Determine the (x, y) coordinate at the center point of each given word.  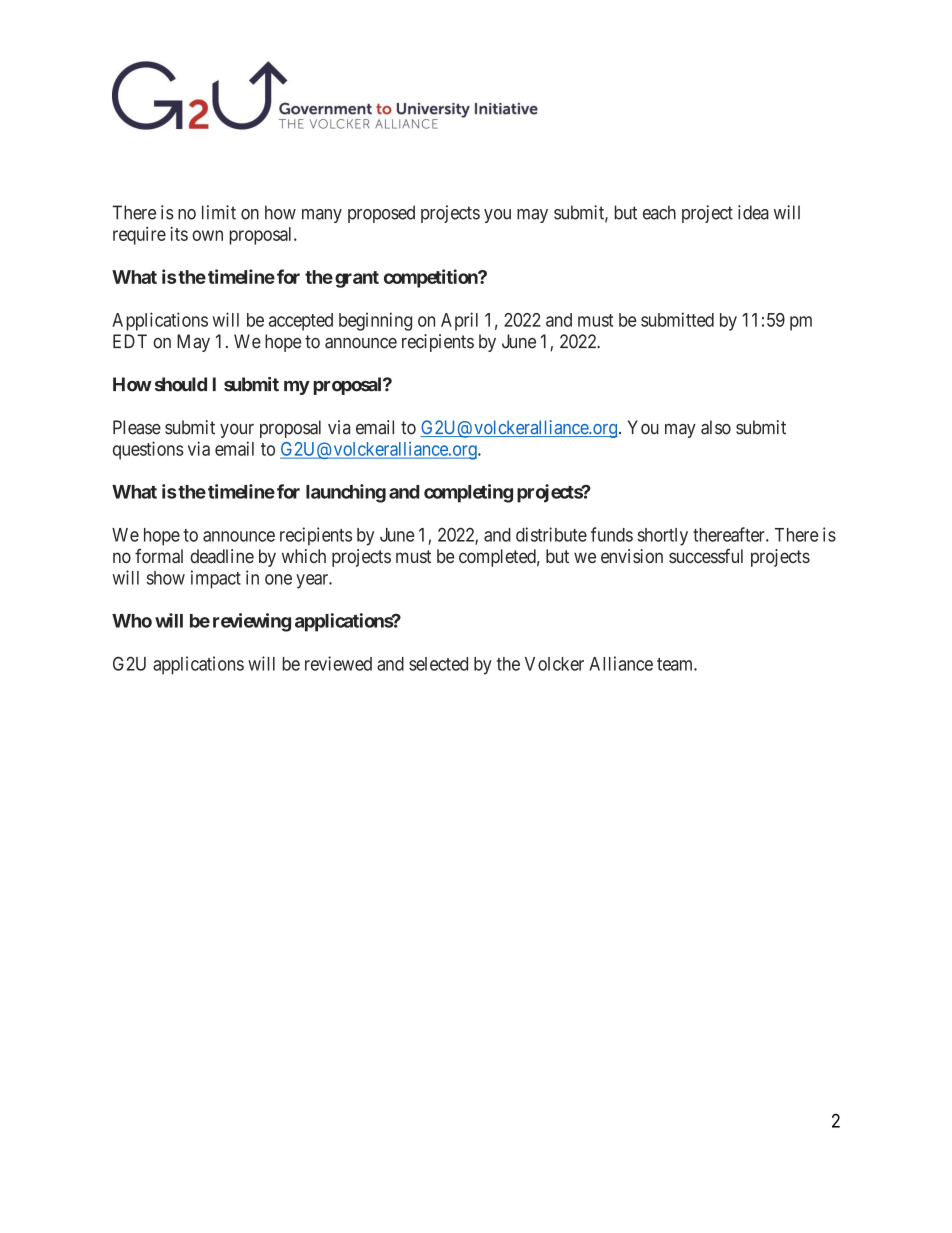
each (659, 212)
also (716, 427)
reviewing (252, 622)
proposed (381, 214)
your (237, 431)
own (207, 235)
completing (468, 493)
